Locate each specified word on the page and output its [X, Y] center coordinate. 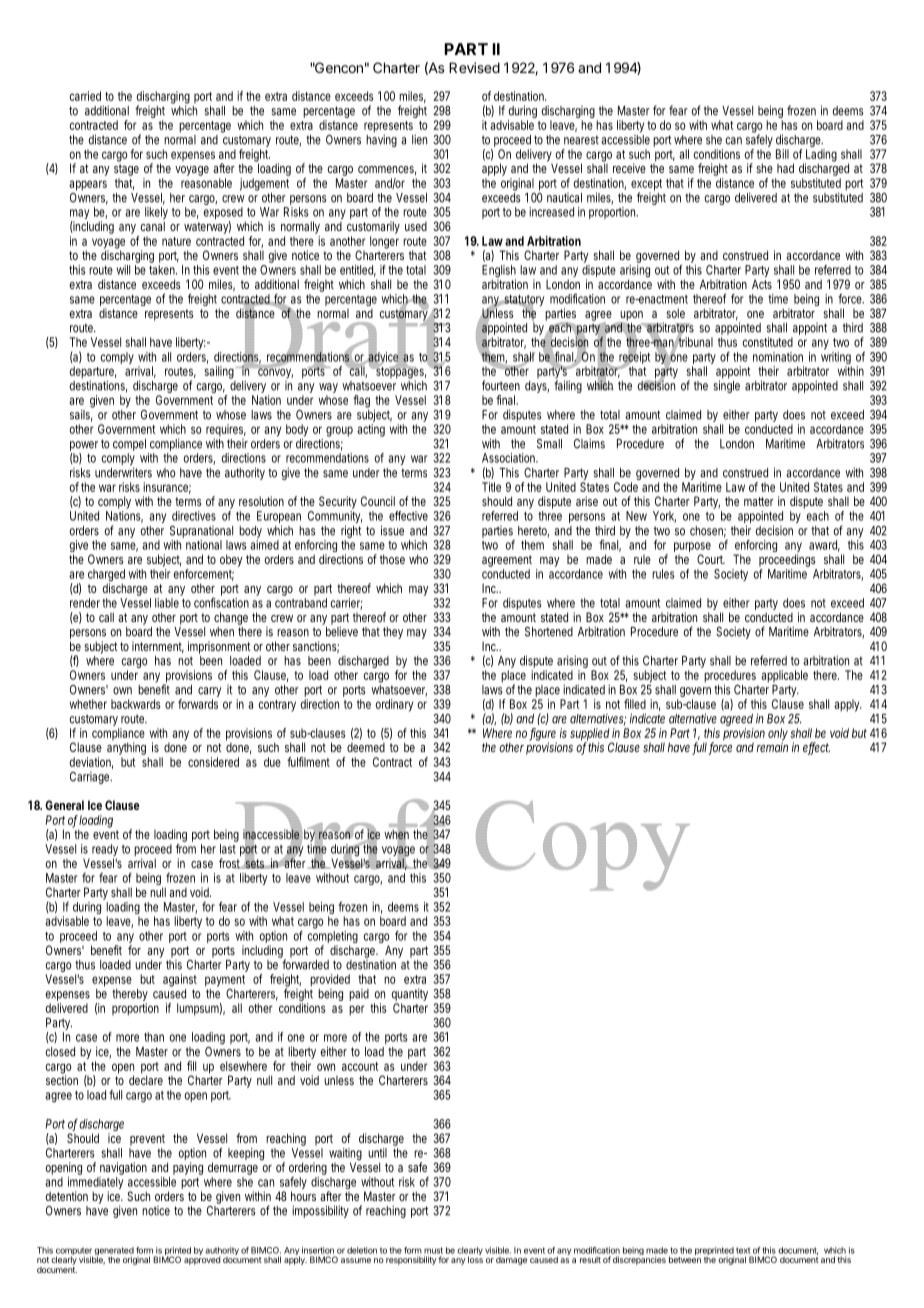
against [180, 980]
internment [158, 647]
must [433, 1250]
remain [772, 746]
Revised [474, 67]
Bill [782, 154]
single [726, 386]
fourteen [501, 385]
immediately [95, 1184]
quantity [409, 996]
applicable [784, 676]
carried [85, 96]
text [743, 1250]
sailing [219, 372]
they [393, 633]
